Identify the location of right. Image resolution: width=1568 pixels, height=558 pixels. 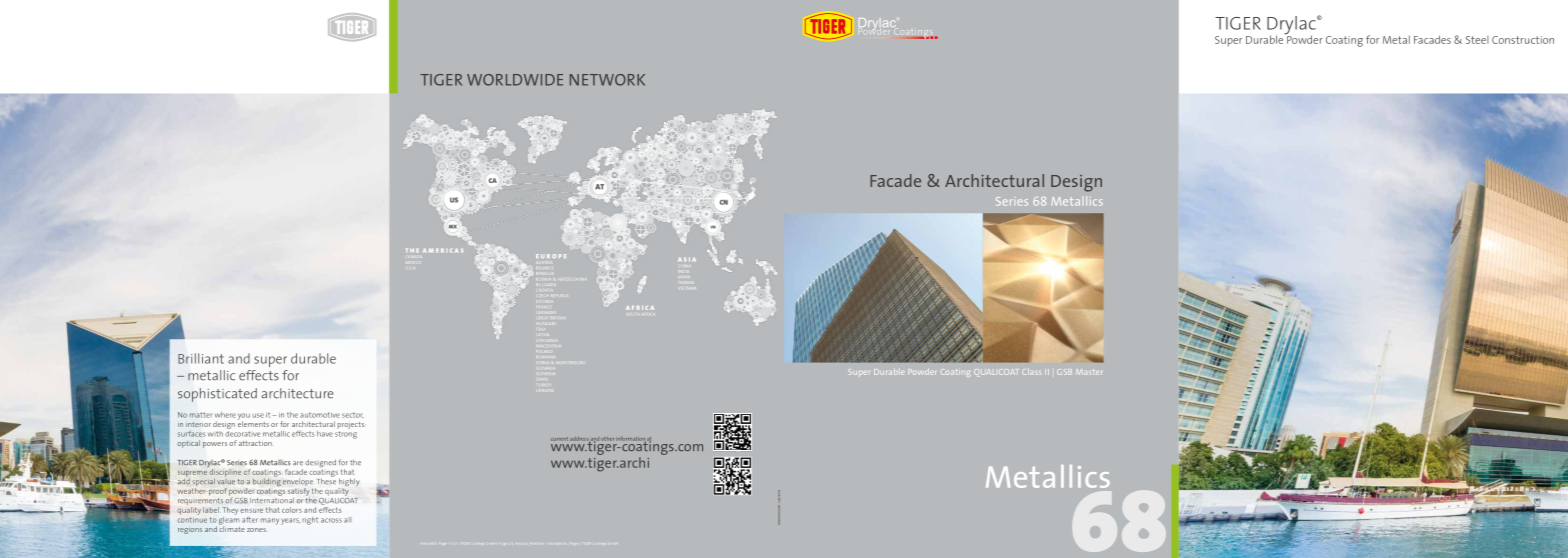
(310, 521).
